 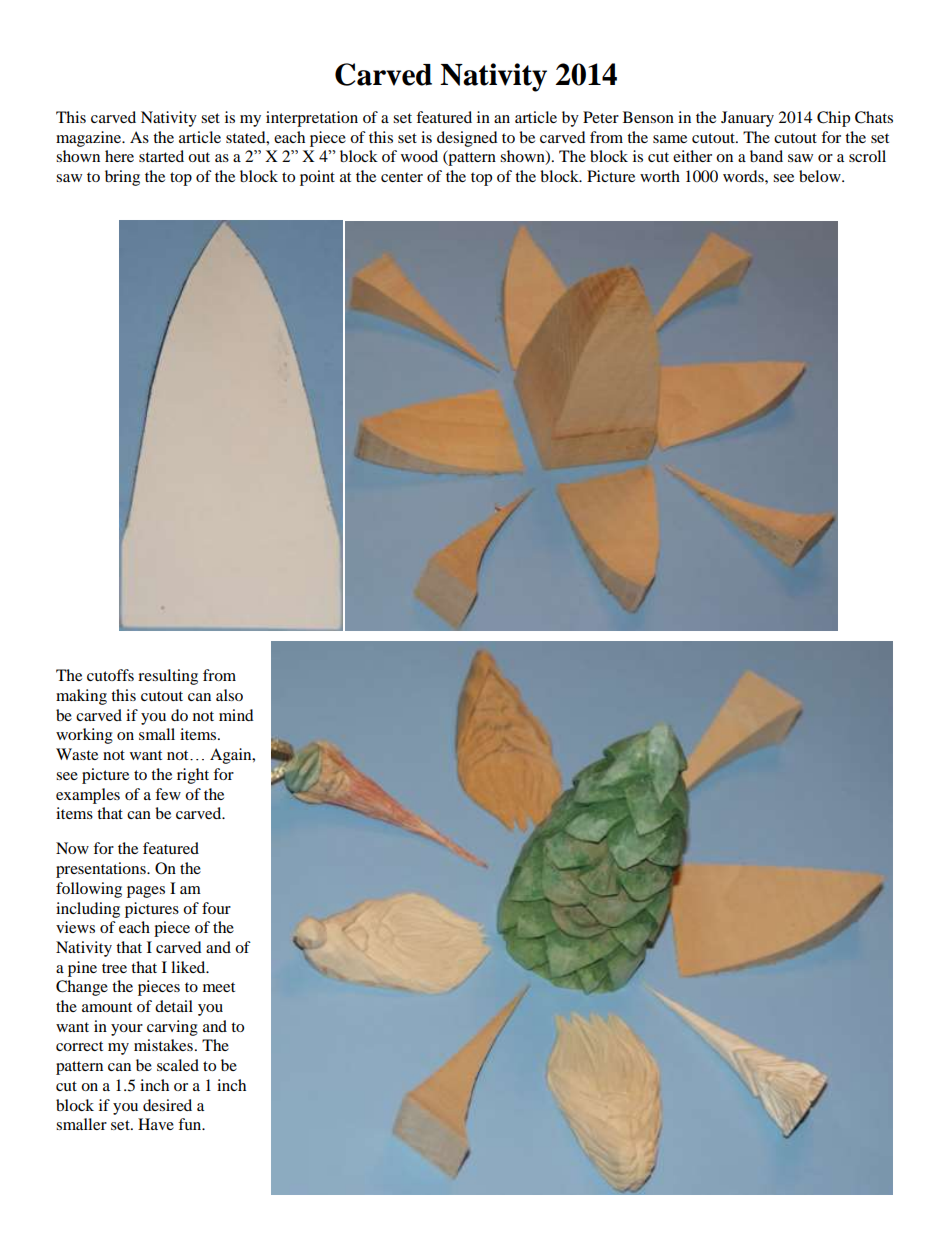 What do you see at coordinates (229, 695) in the page?
I see `also` at bounding box center [229, 695].
